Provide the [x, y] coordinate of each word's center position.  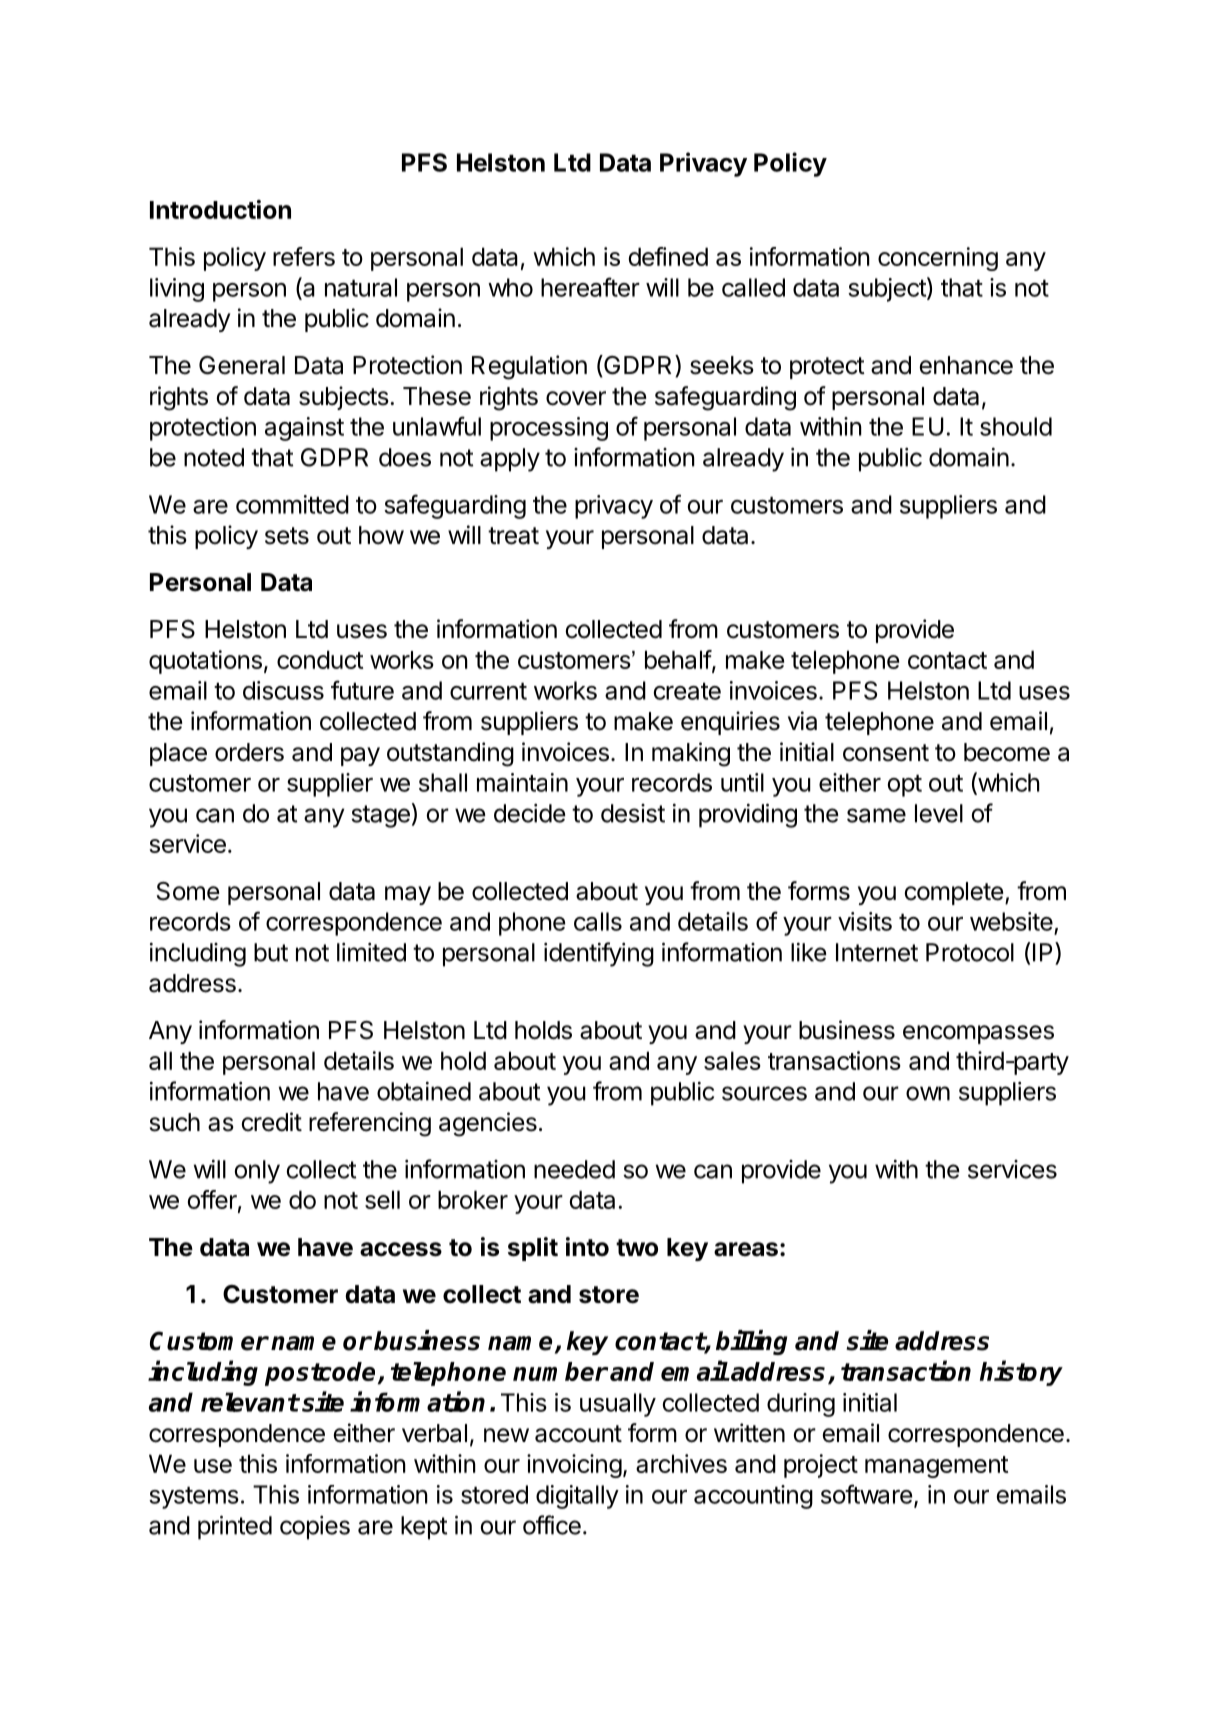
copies [315, 1528]
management [936, 1467]
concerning [938, 259]
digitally [577, 1497]
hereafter [590, 287]
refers [304, 256]
